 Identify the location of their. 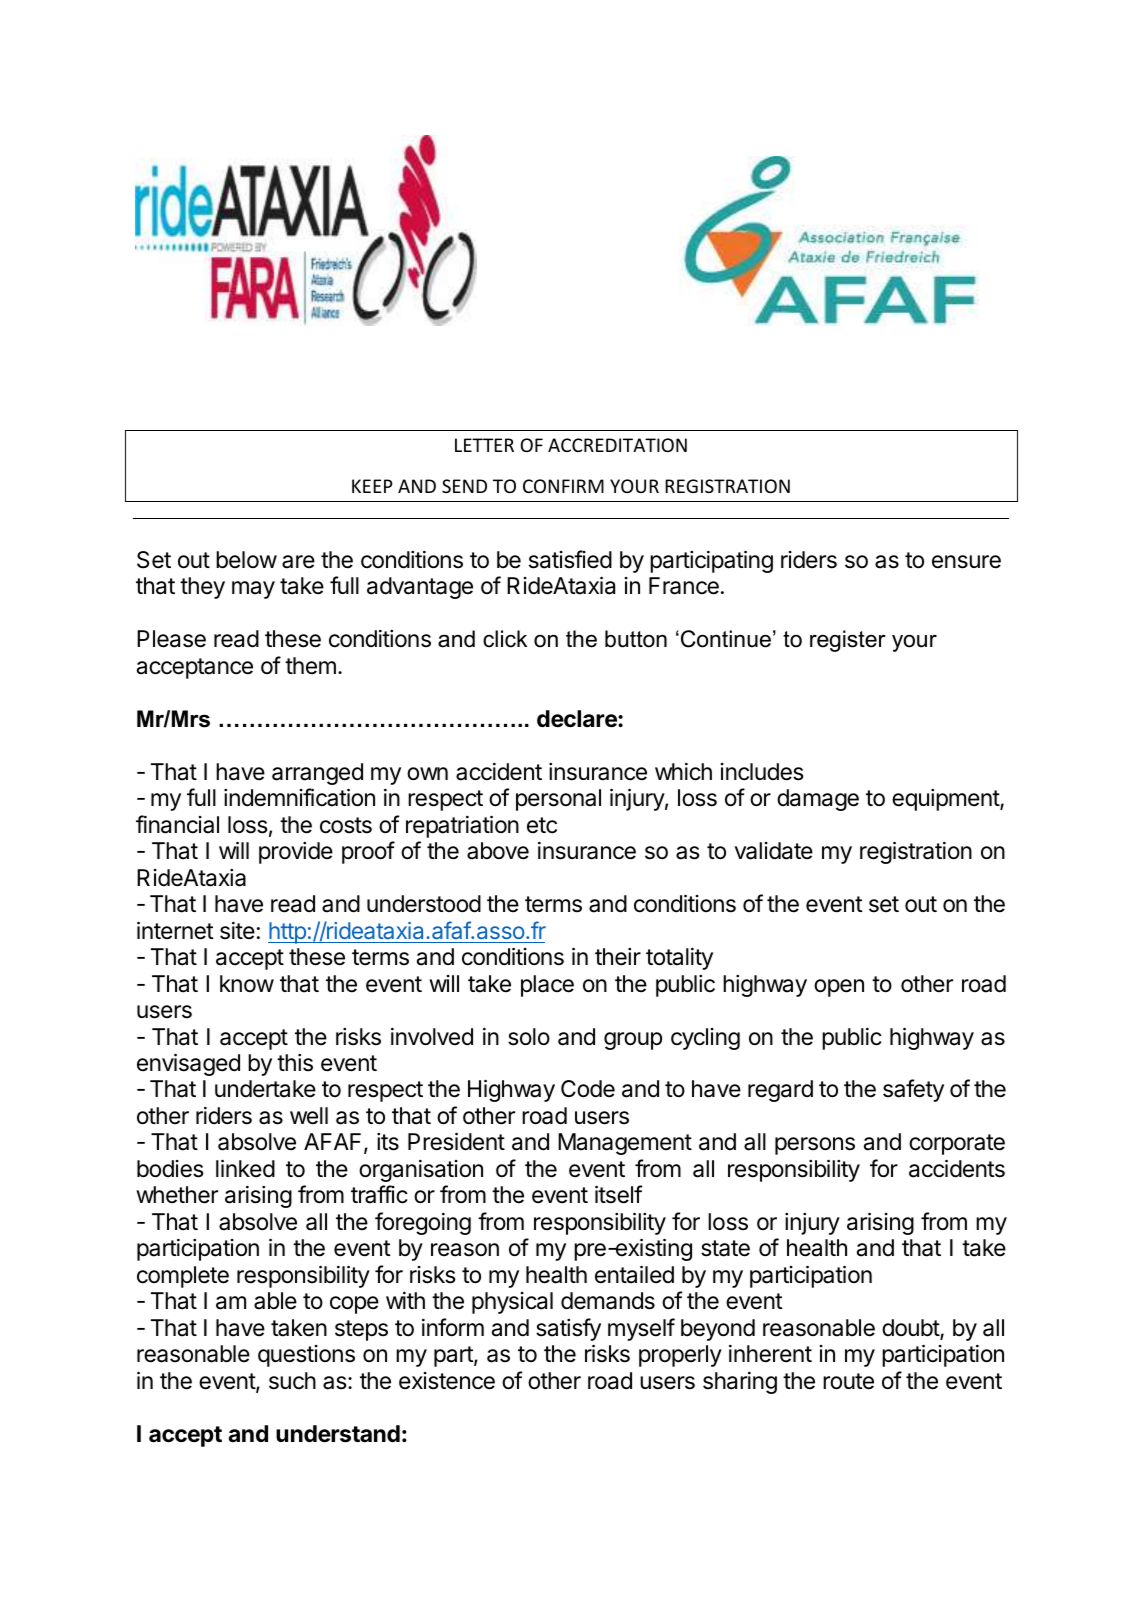
(618, 957).
